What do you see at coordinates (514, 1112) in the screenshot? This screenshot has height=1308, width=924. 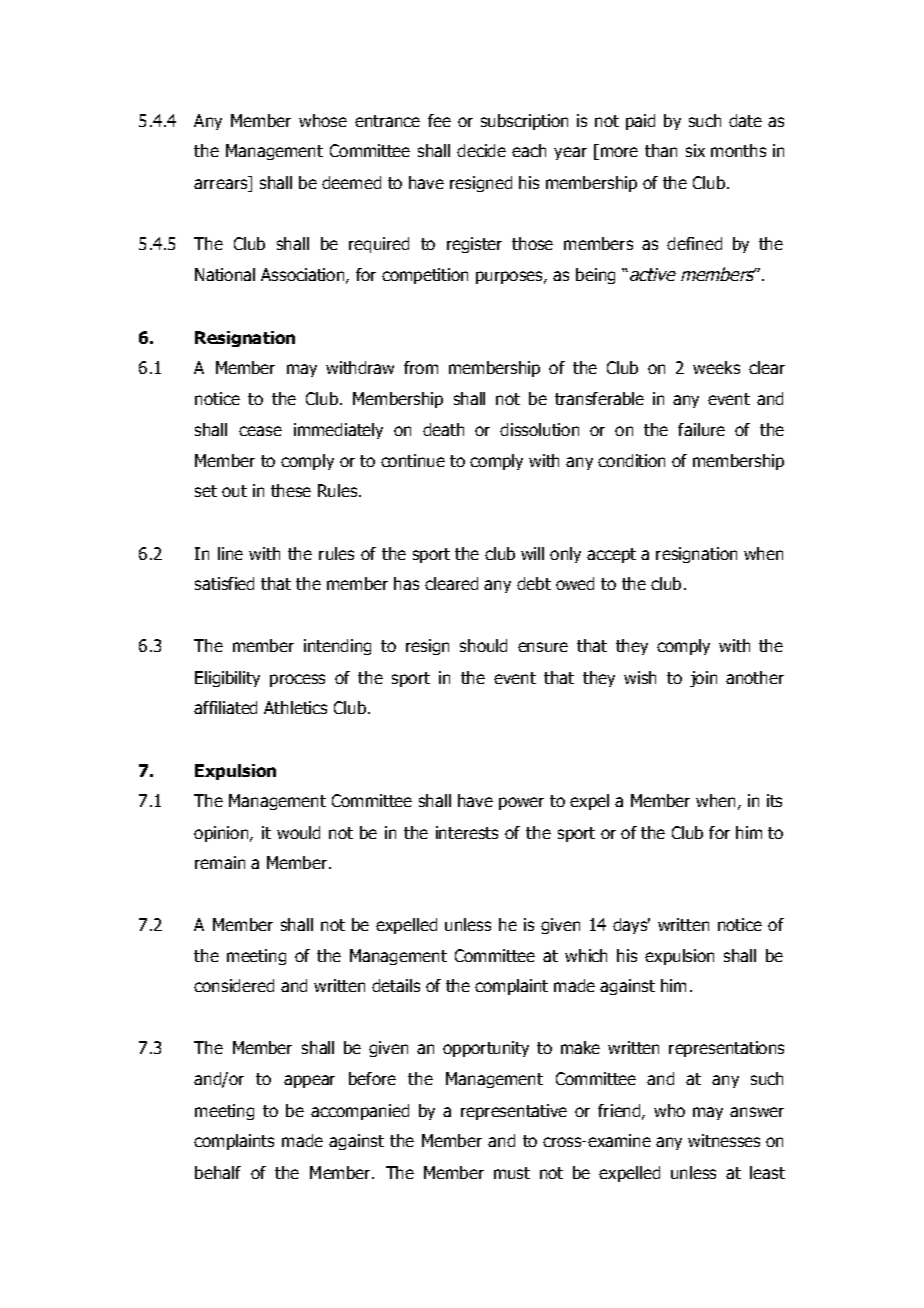 I see `representative` at bounding box center [514, 1112].
